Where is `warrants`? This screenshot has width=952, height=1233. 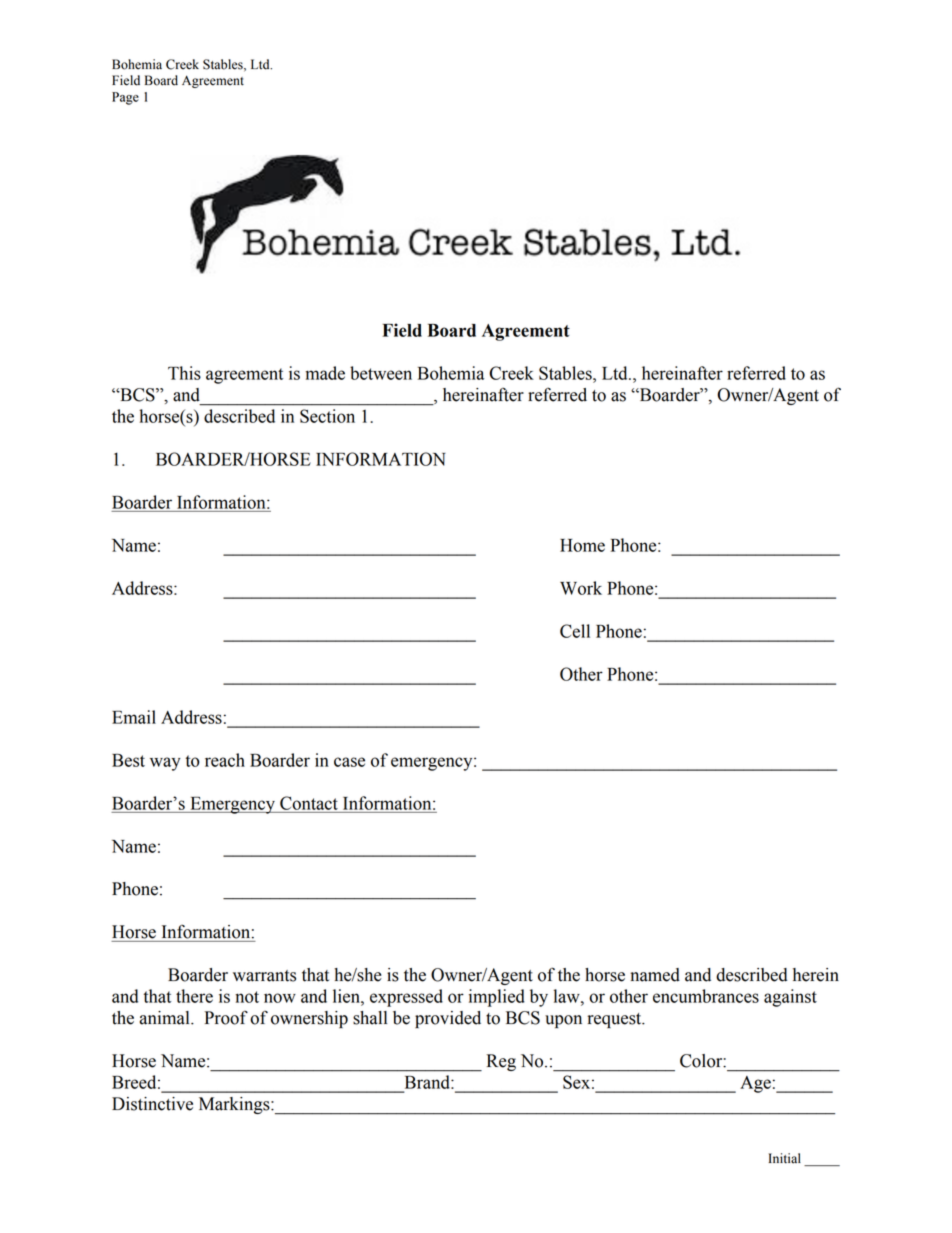 warrants is located at coordinates (264, 976).
